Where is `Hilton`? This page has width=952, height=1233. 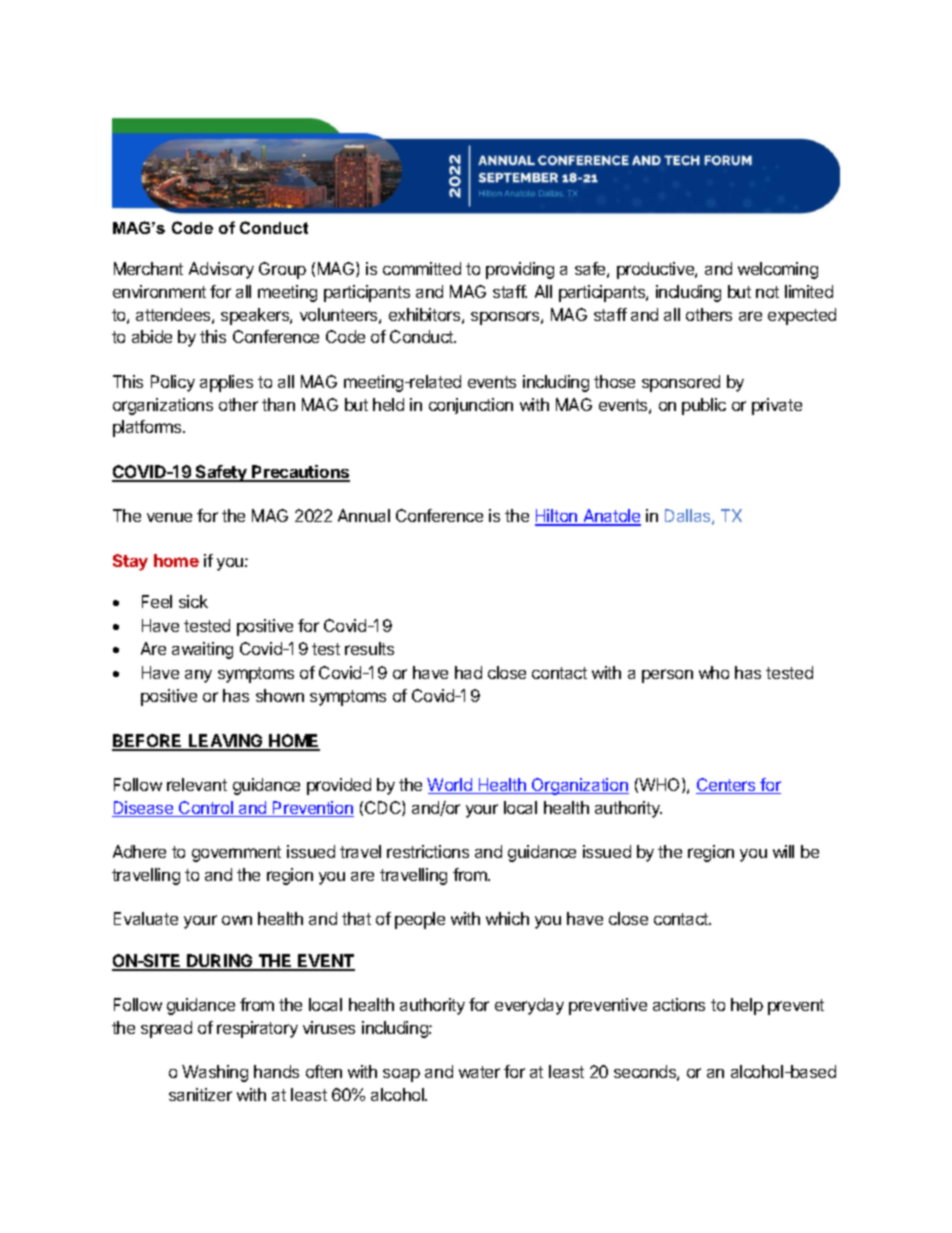 Hilton is located at coordinates (557, 517).
